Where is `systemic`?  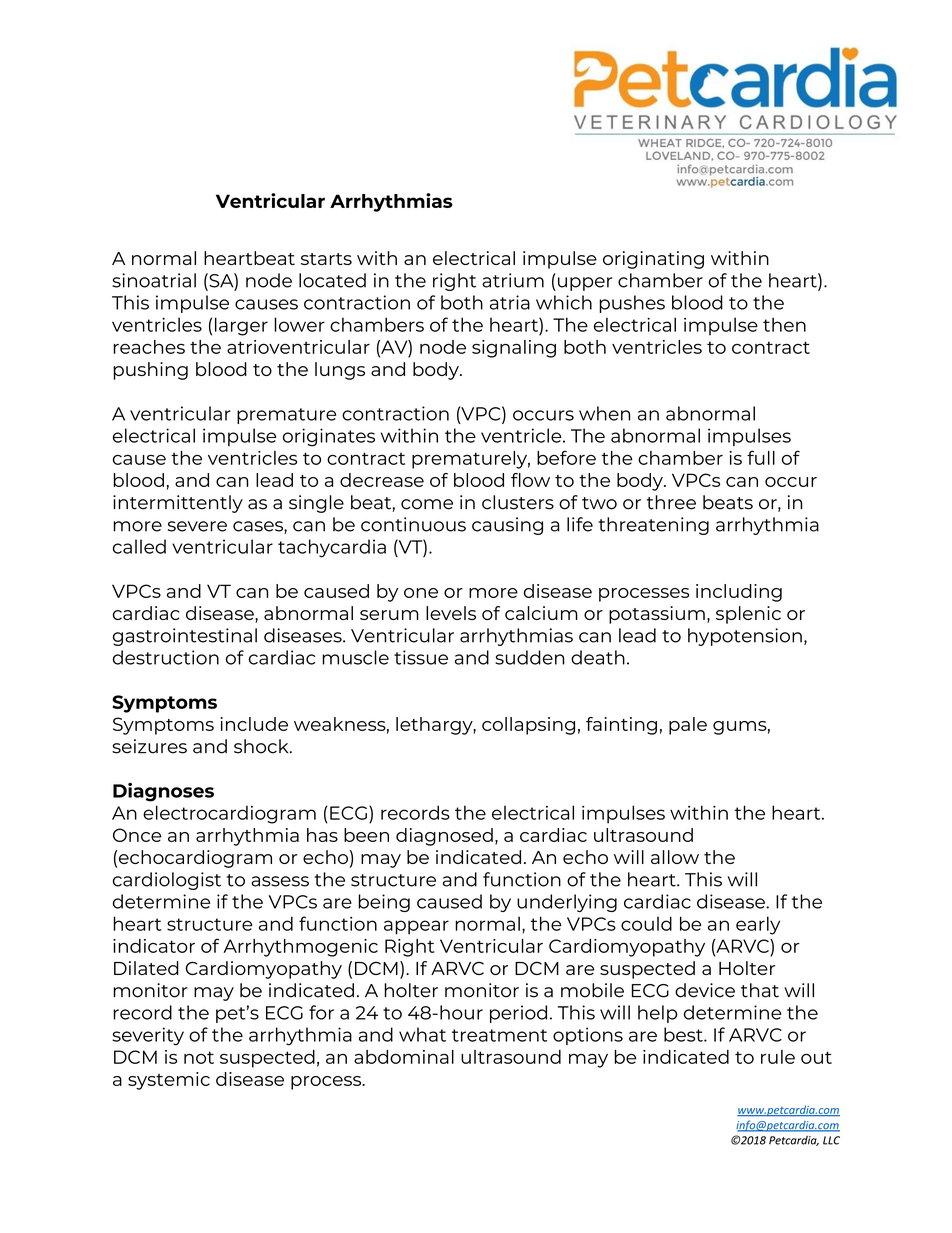 systemic is located at coordinates (169, 1081).
